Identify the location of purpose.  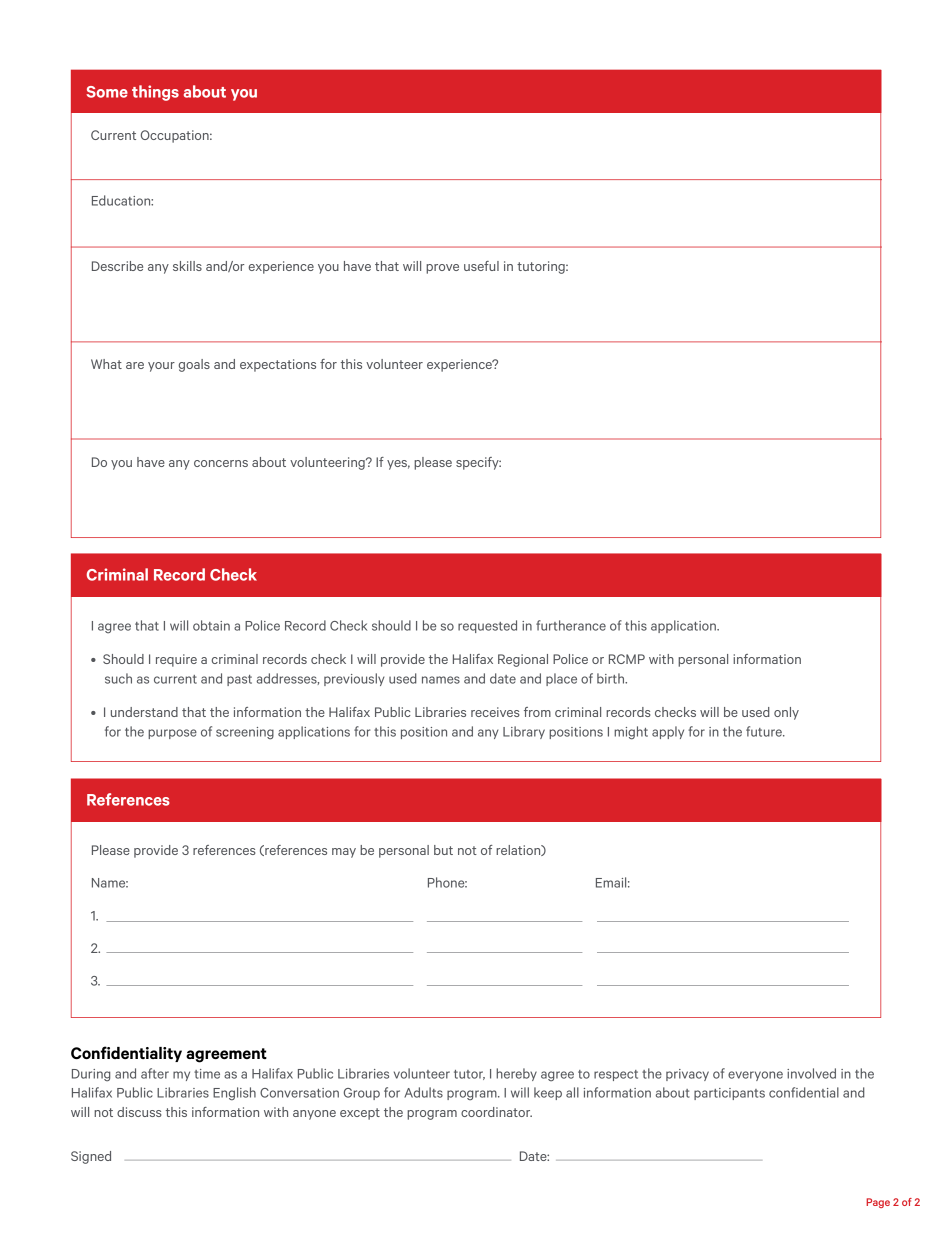
(172, 734).
